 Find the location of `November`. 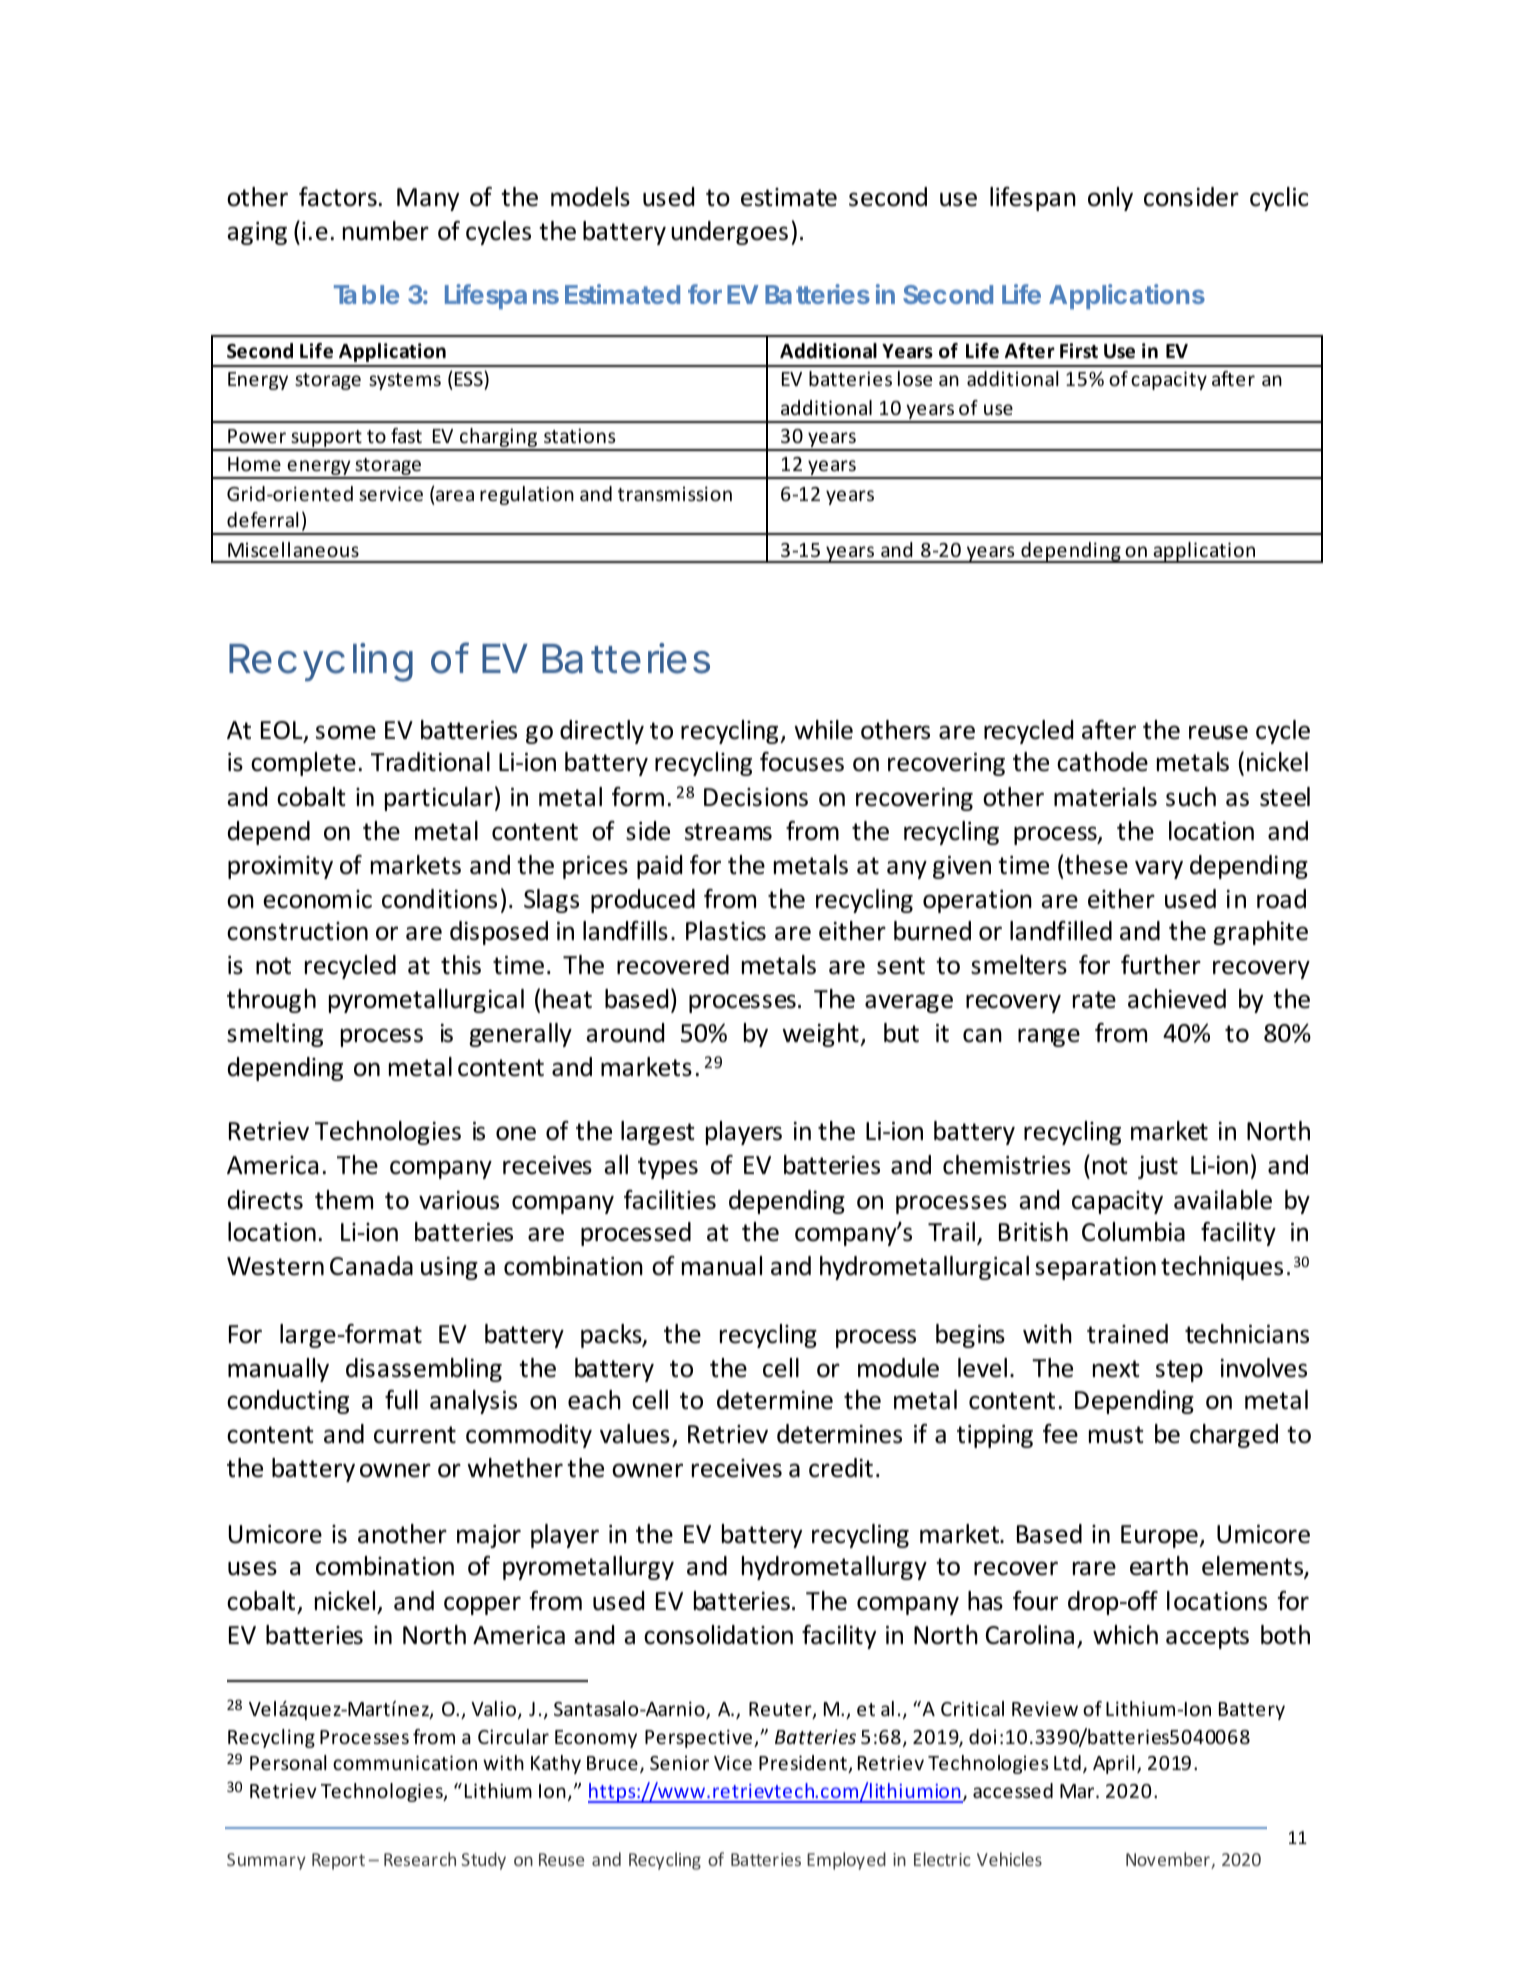

November is located at coordinates (1169, 1860).
